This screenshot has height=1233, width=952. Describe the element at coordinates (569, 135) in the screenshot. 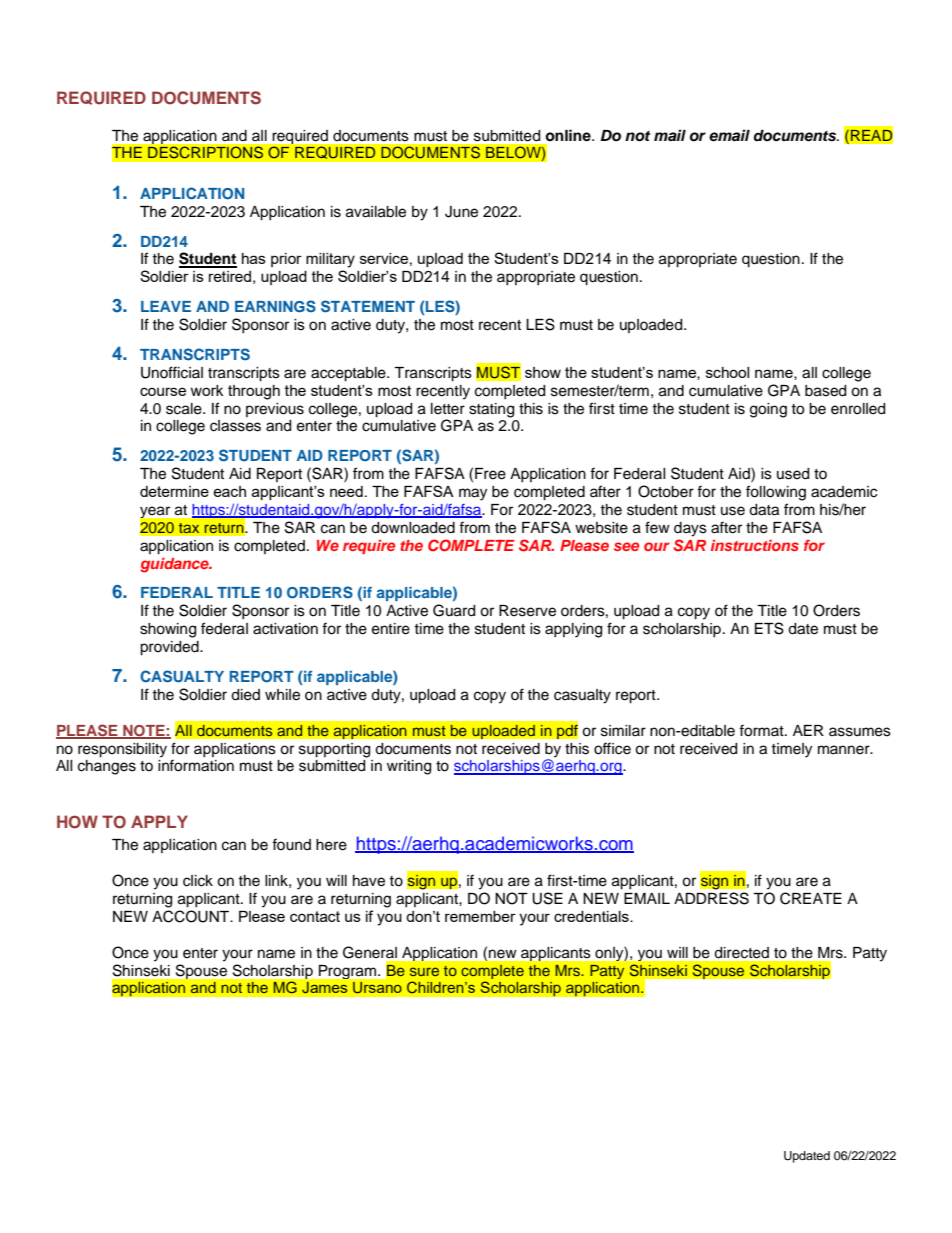

I see `online` at that location.
